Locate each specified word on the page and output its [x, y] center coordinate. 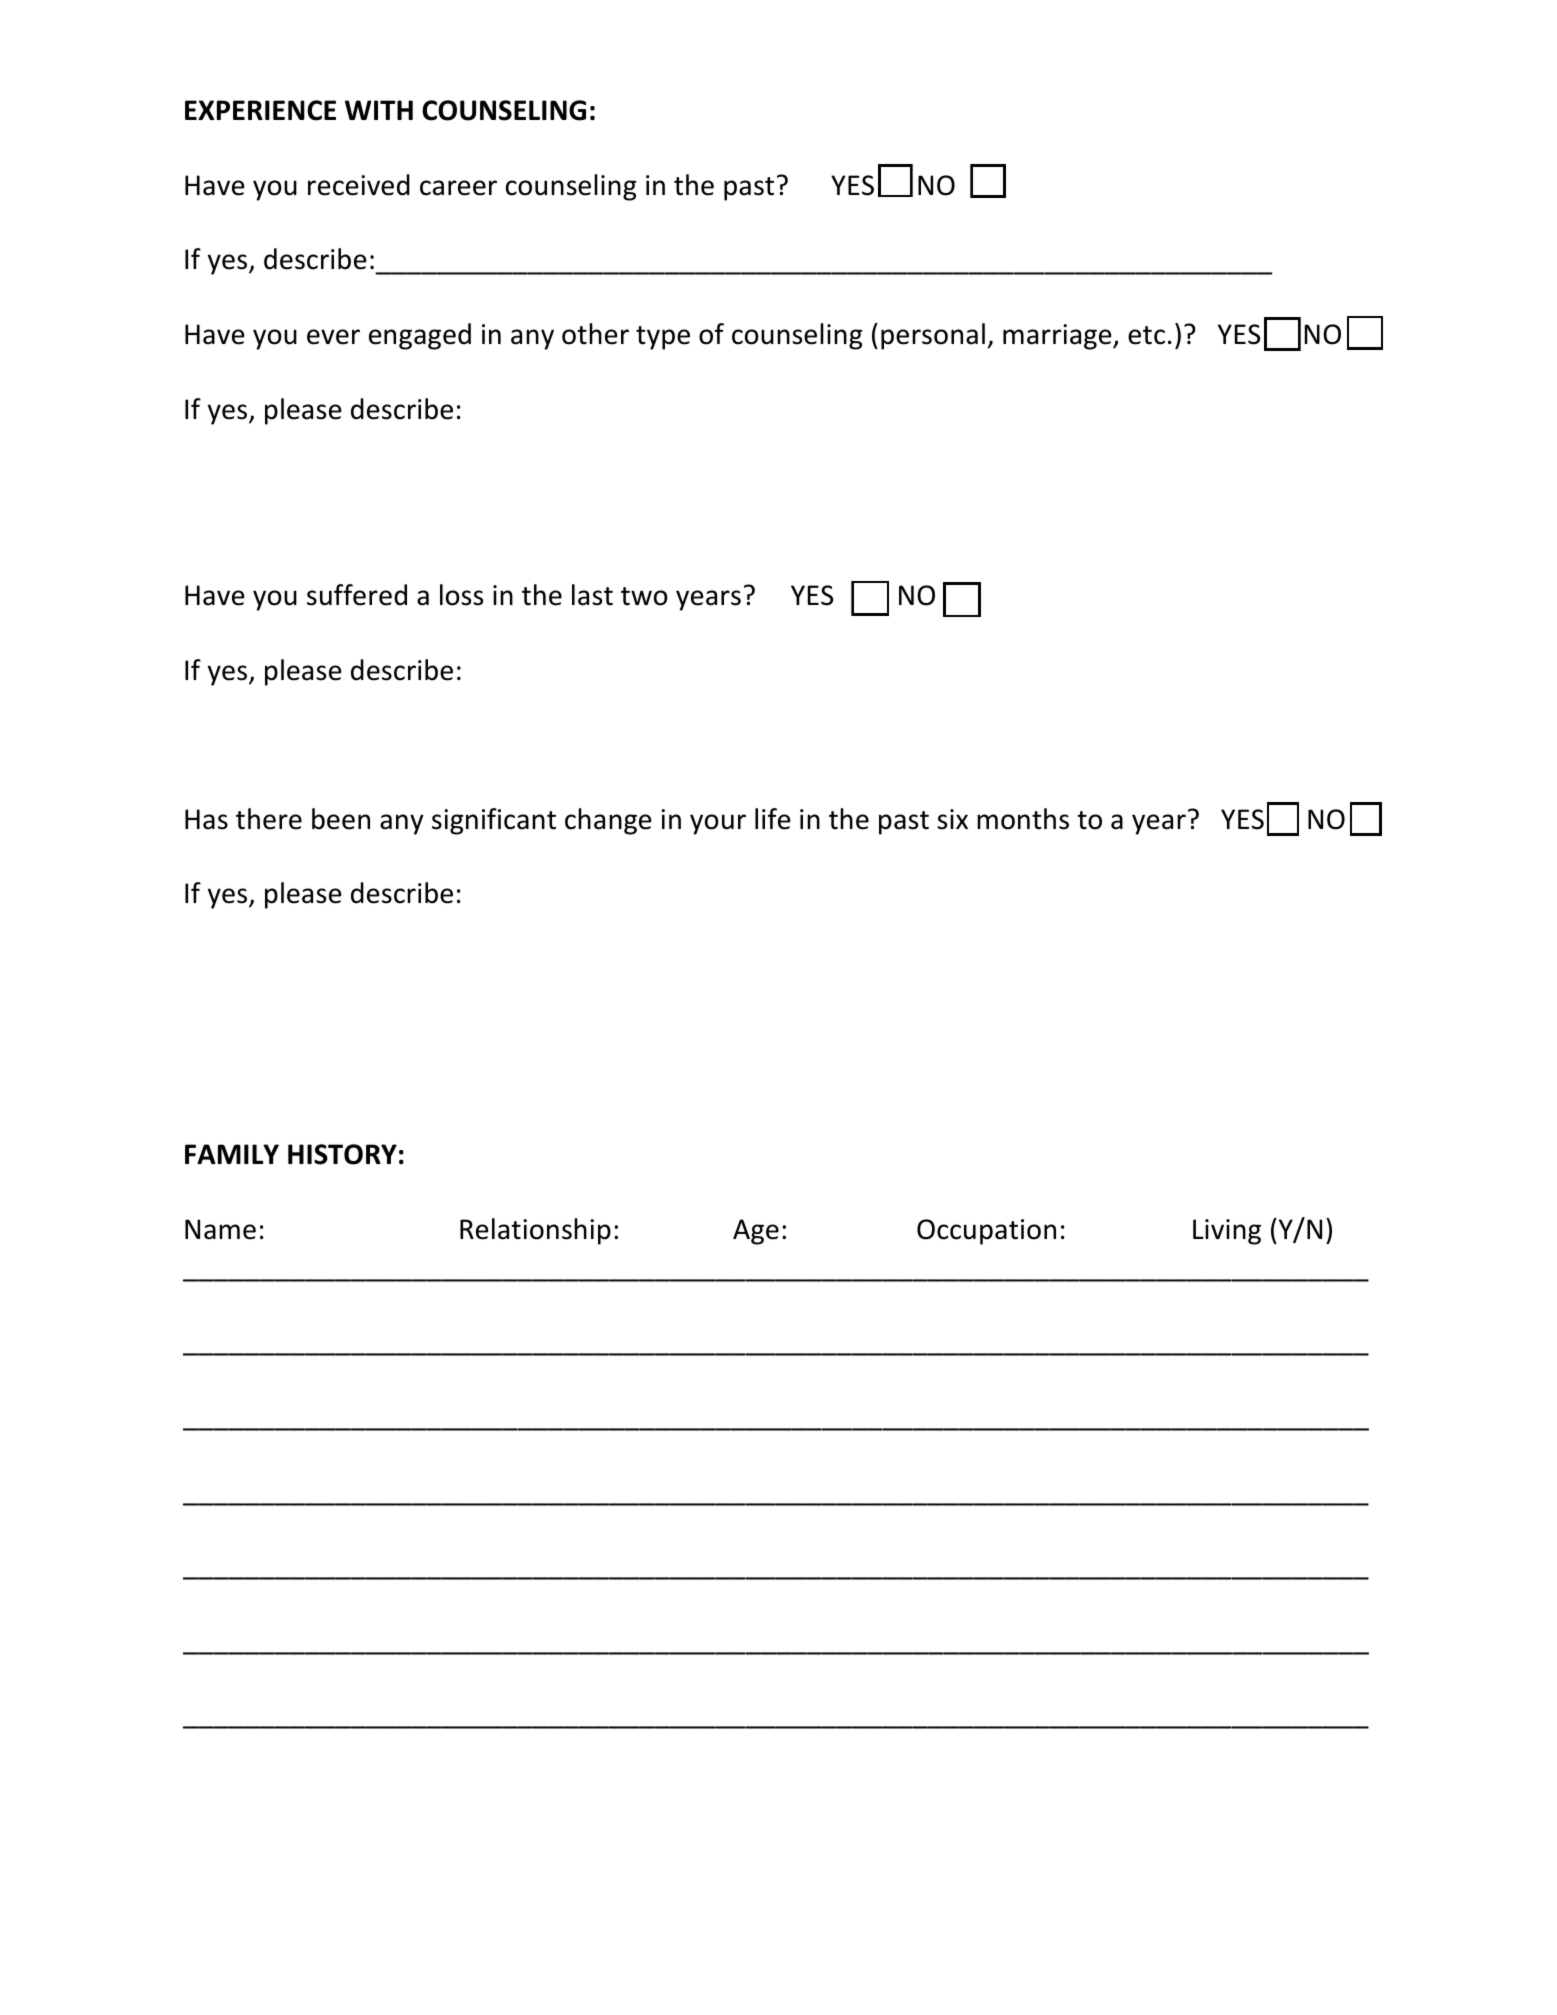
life [773, 819]
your [718, 824]
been [341, 819]
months [1023, 819]
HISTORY [342, 1154]
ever [333, 337]
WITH [379, 110]
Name [220, 1229]
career [458, 188]
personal [933, 336]
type [663, 338]
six [952, 819]
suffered [357, 595]
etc [1146, 335]
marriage [1058, 337]
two [644, 596]
